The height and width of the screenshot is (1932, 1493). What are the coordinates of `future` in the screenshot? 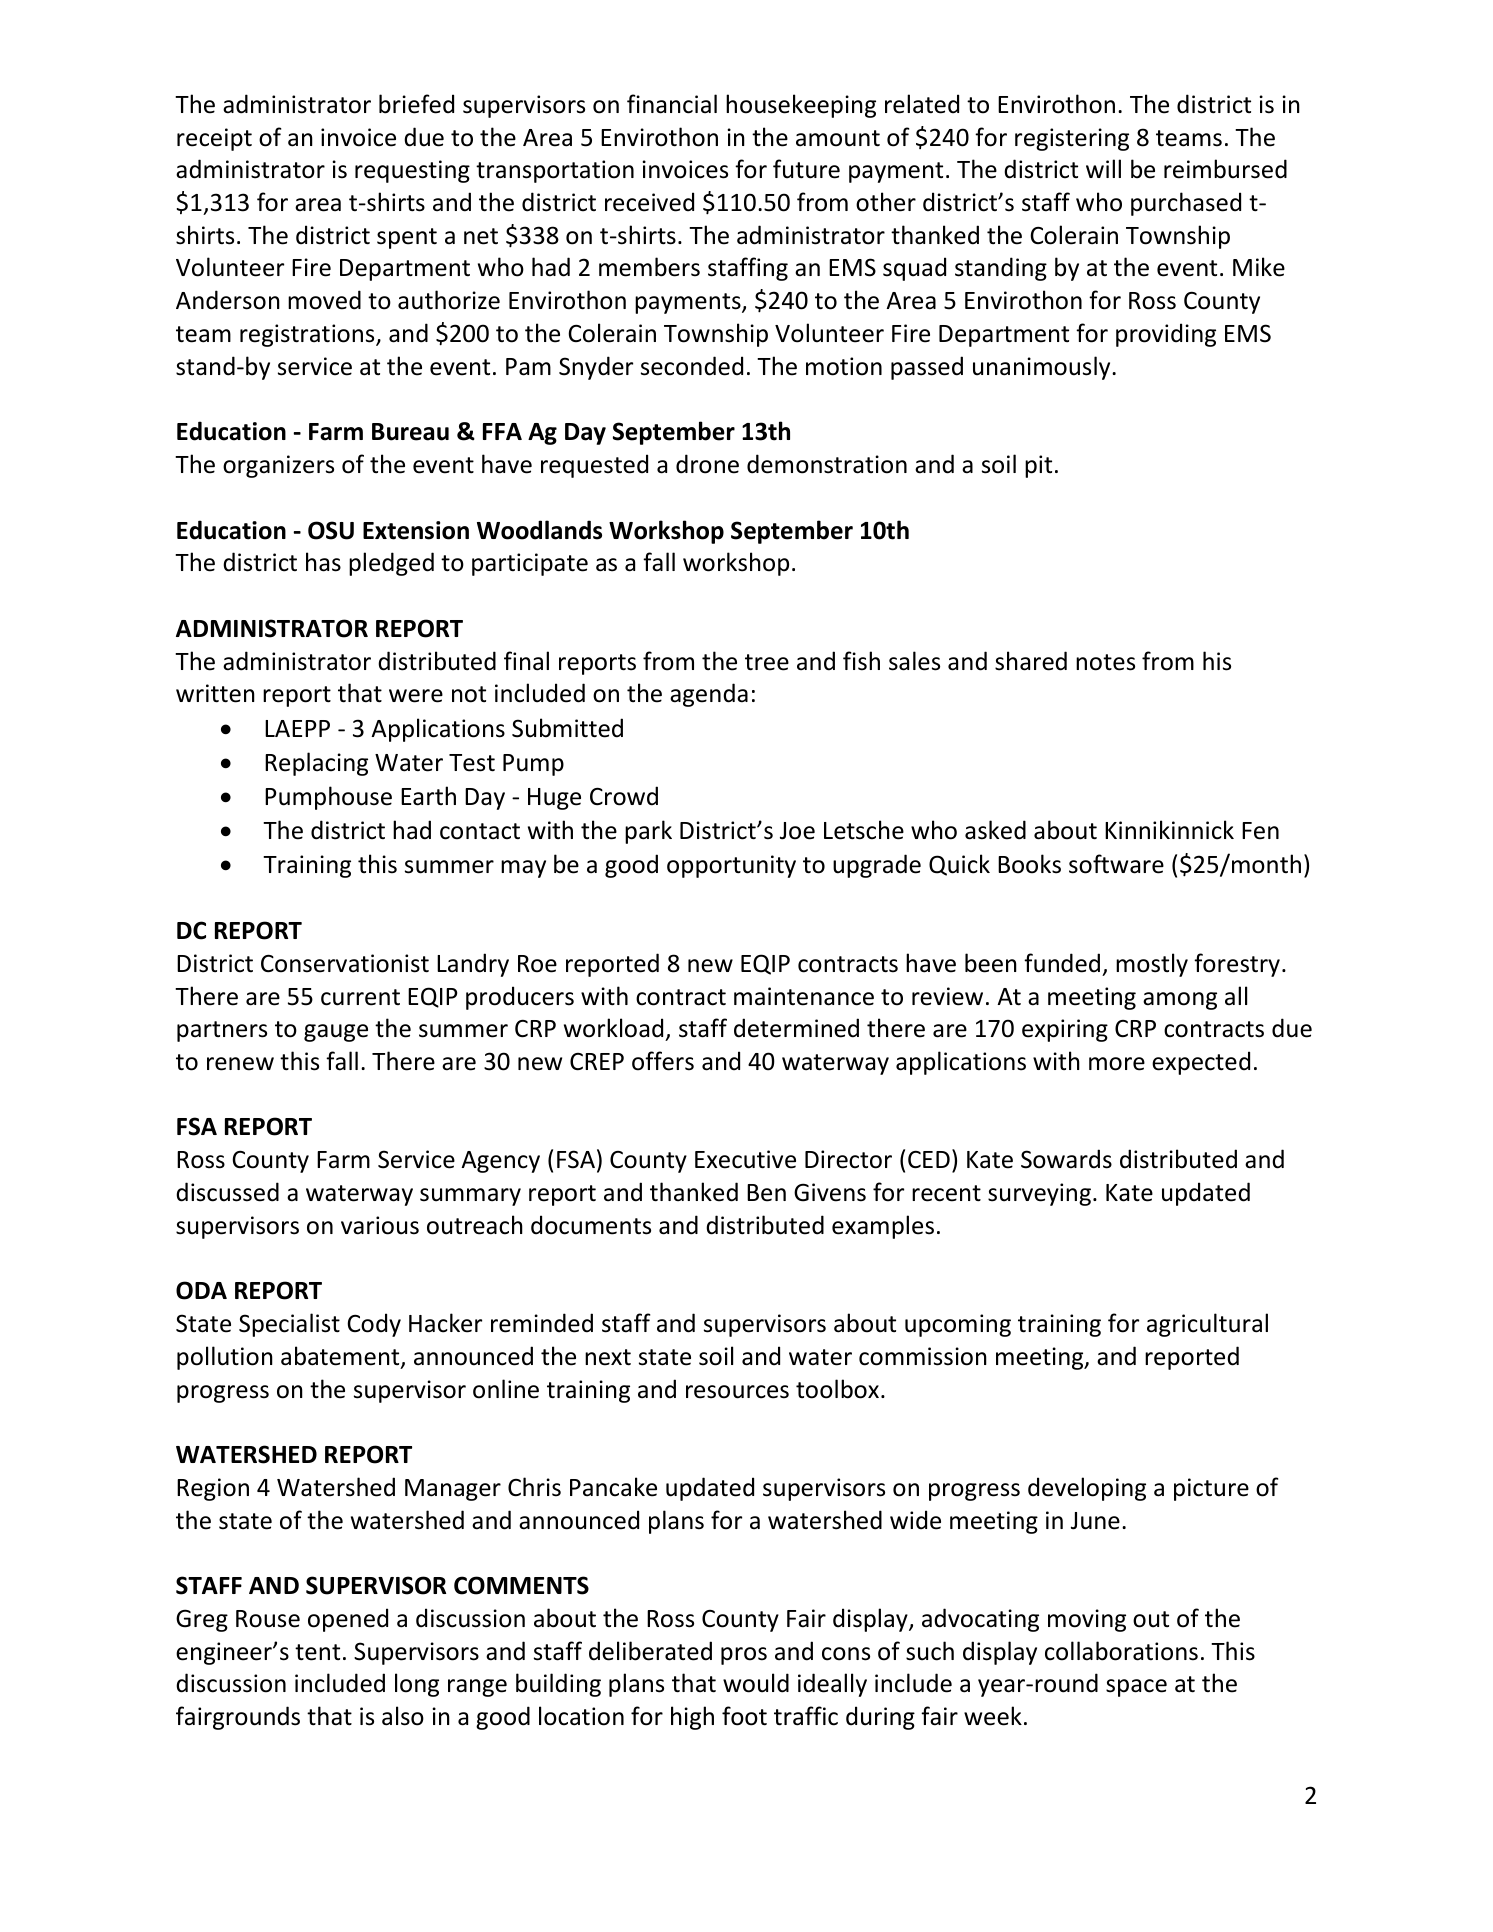 It's located at (806, 169).
